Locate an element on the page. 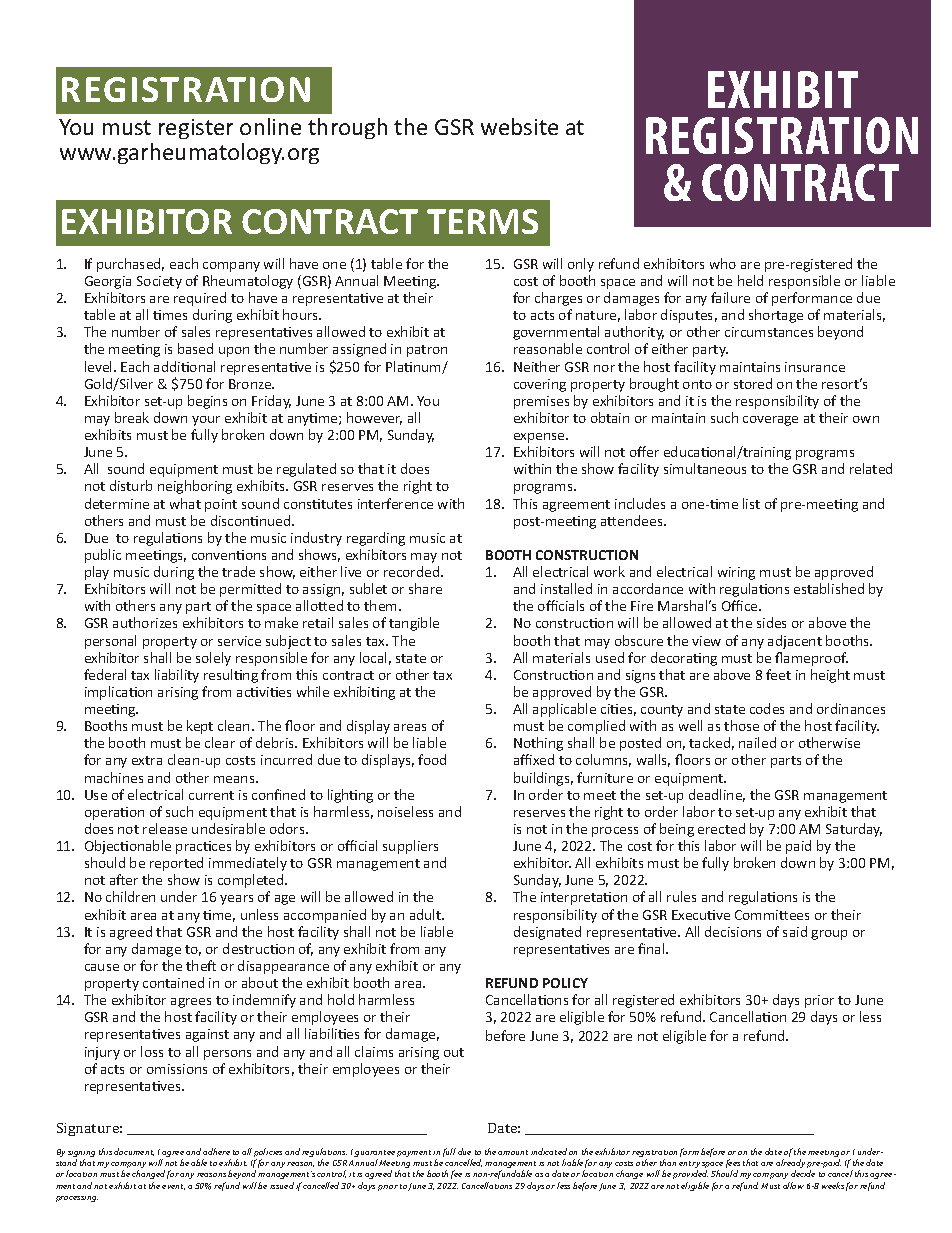  website is located at coordinates (519, 126).
